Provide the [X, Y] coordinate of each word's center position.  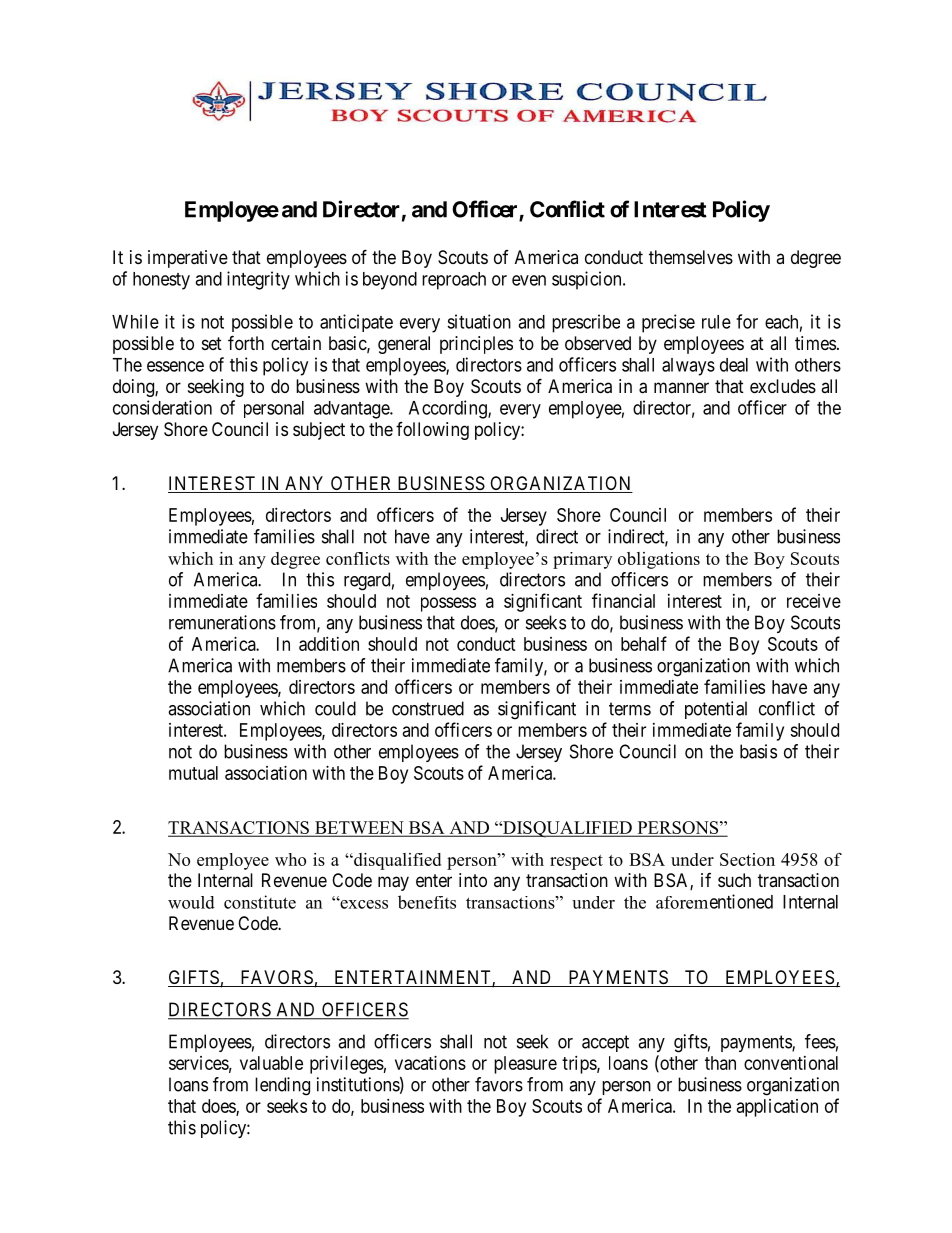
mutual [193, 773]
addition [329, 644]
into [473, 880]
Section [747, 859]
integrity [258, 280]
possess [448, 604]
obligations [659, 560]
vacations [430, 1063]
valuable [271, 1063]
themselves [691, 257]
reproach [454, 281]
